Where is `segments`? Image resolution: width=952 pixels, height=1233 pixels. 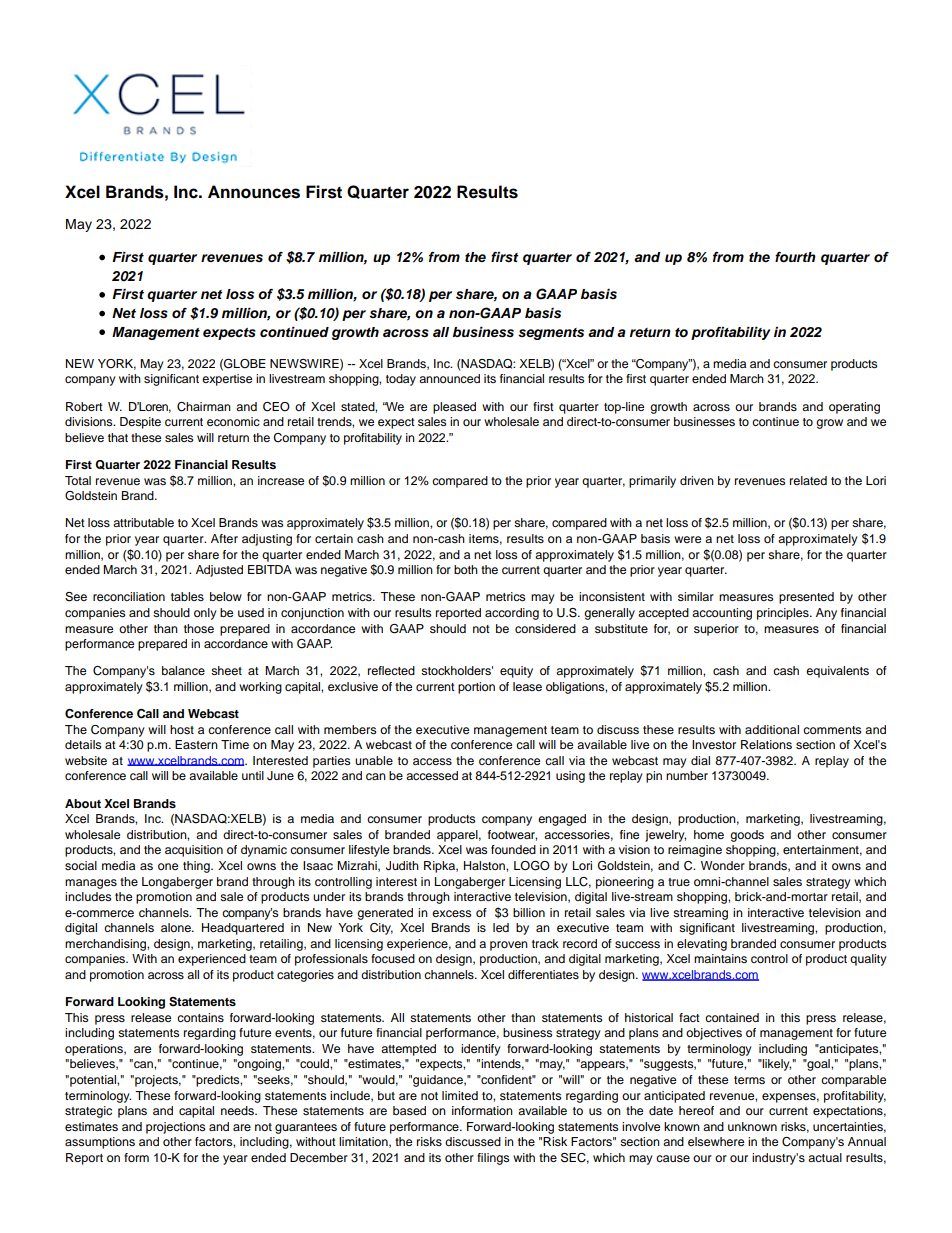
segments is located at coordinates (551, 334).
